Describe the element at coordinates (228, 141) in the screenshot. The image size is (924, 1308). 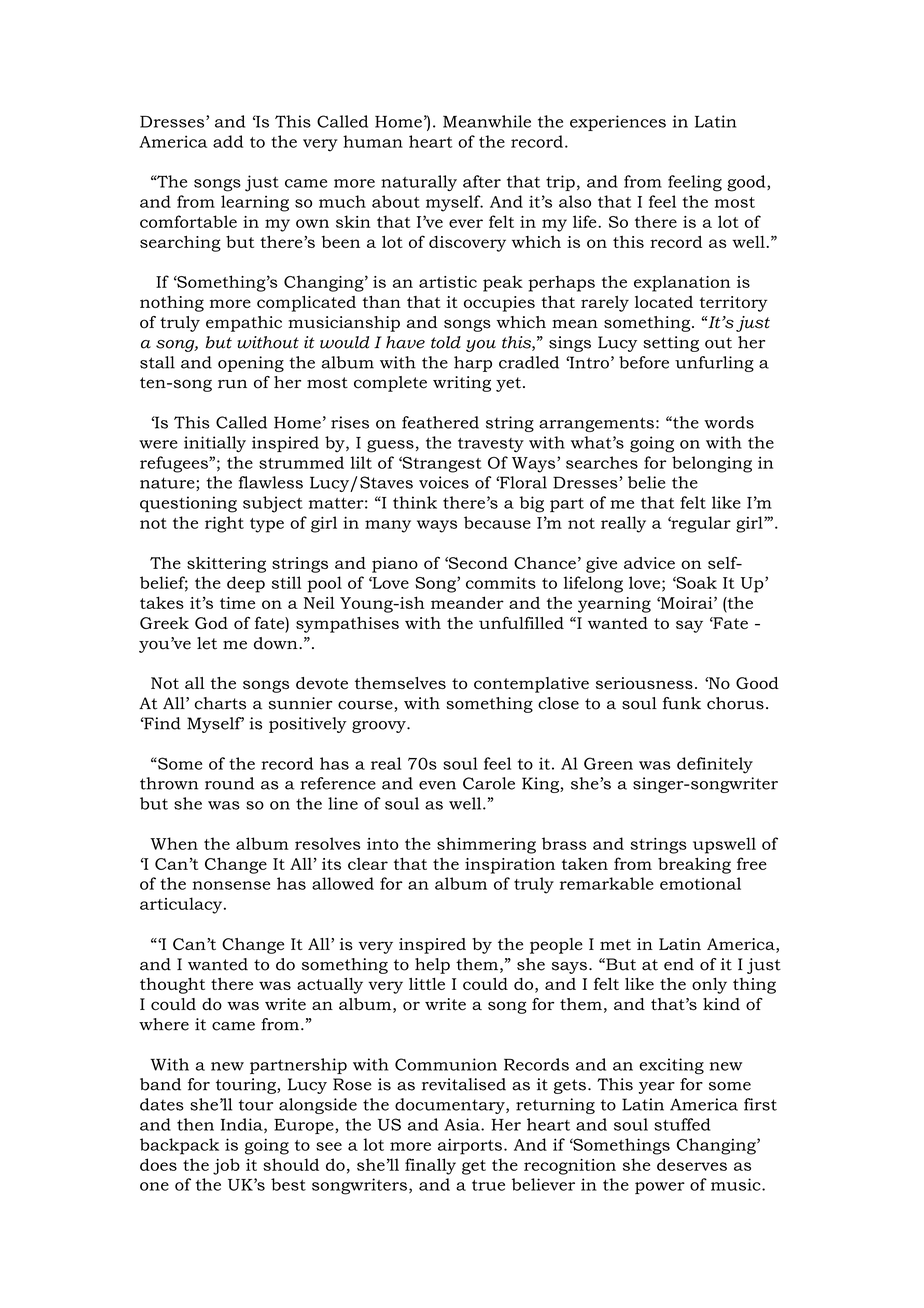
I see `add` at that location.
